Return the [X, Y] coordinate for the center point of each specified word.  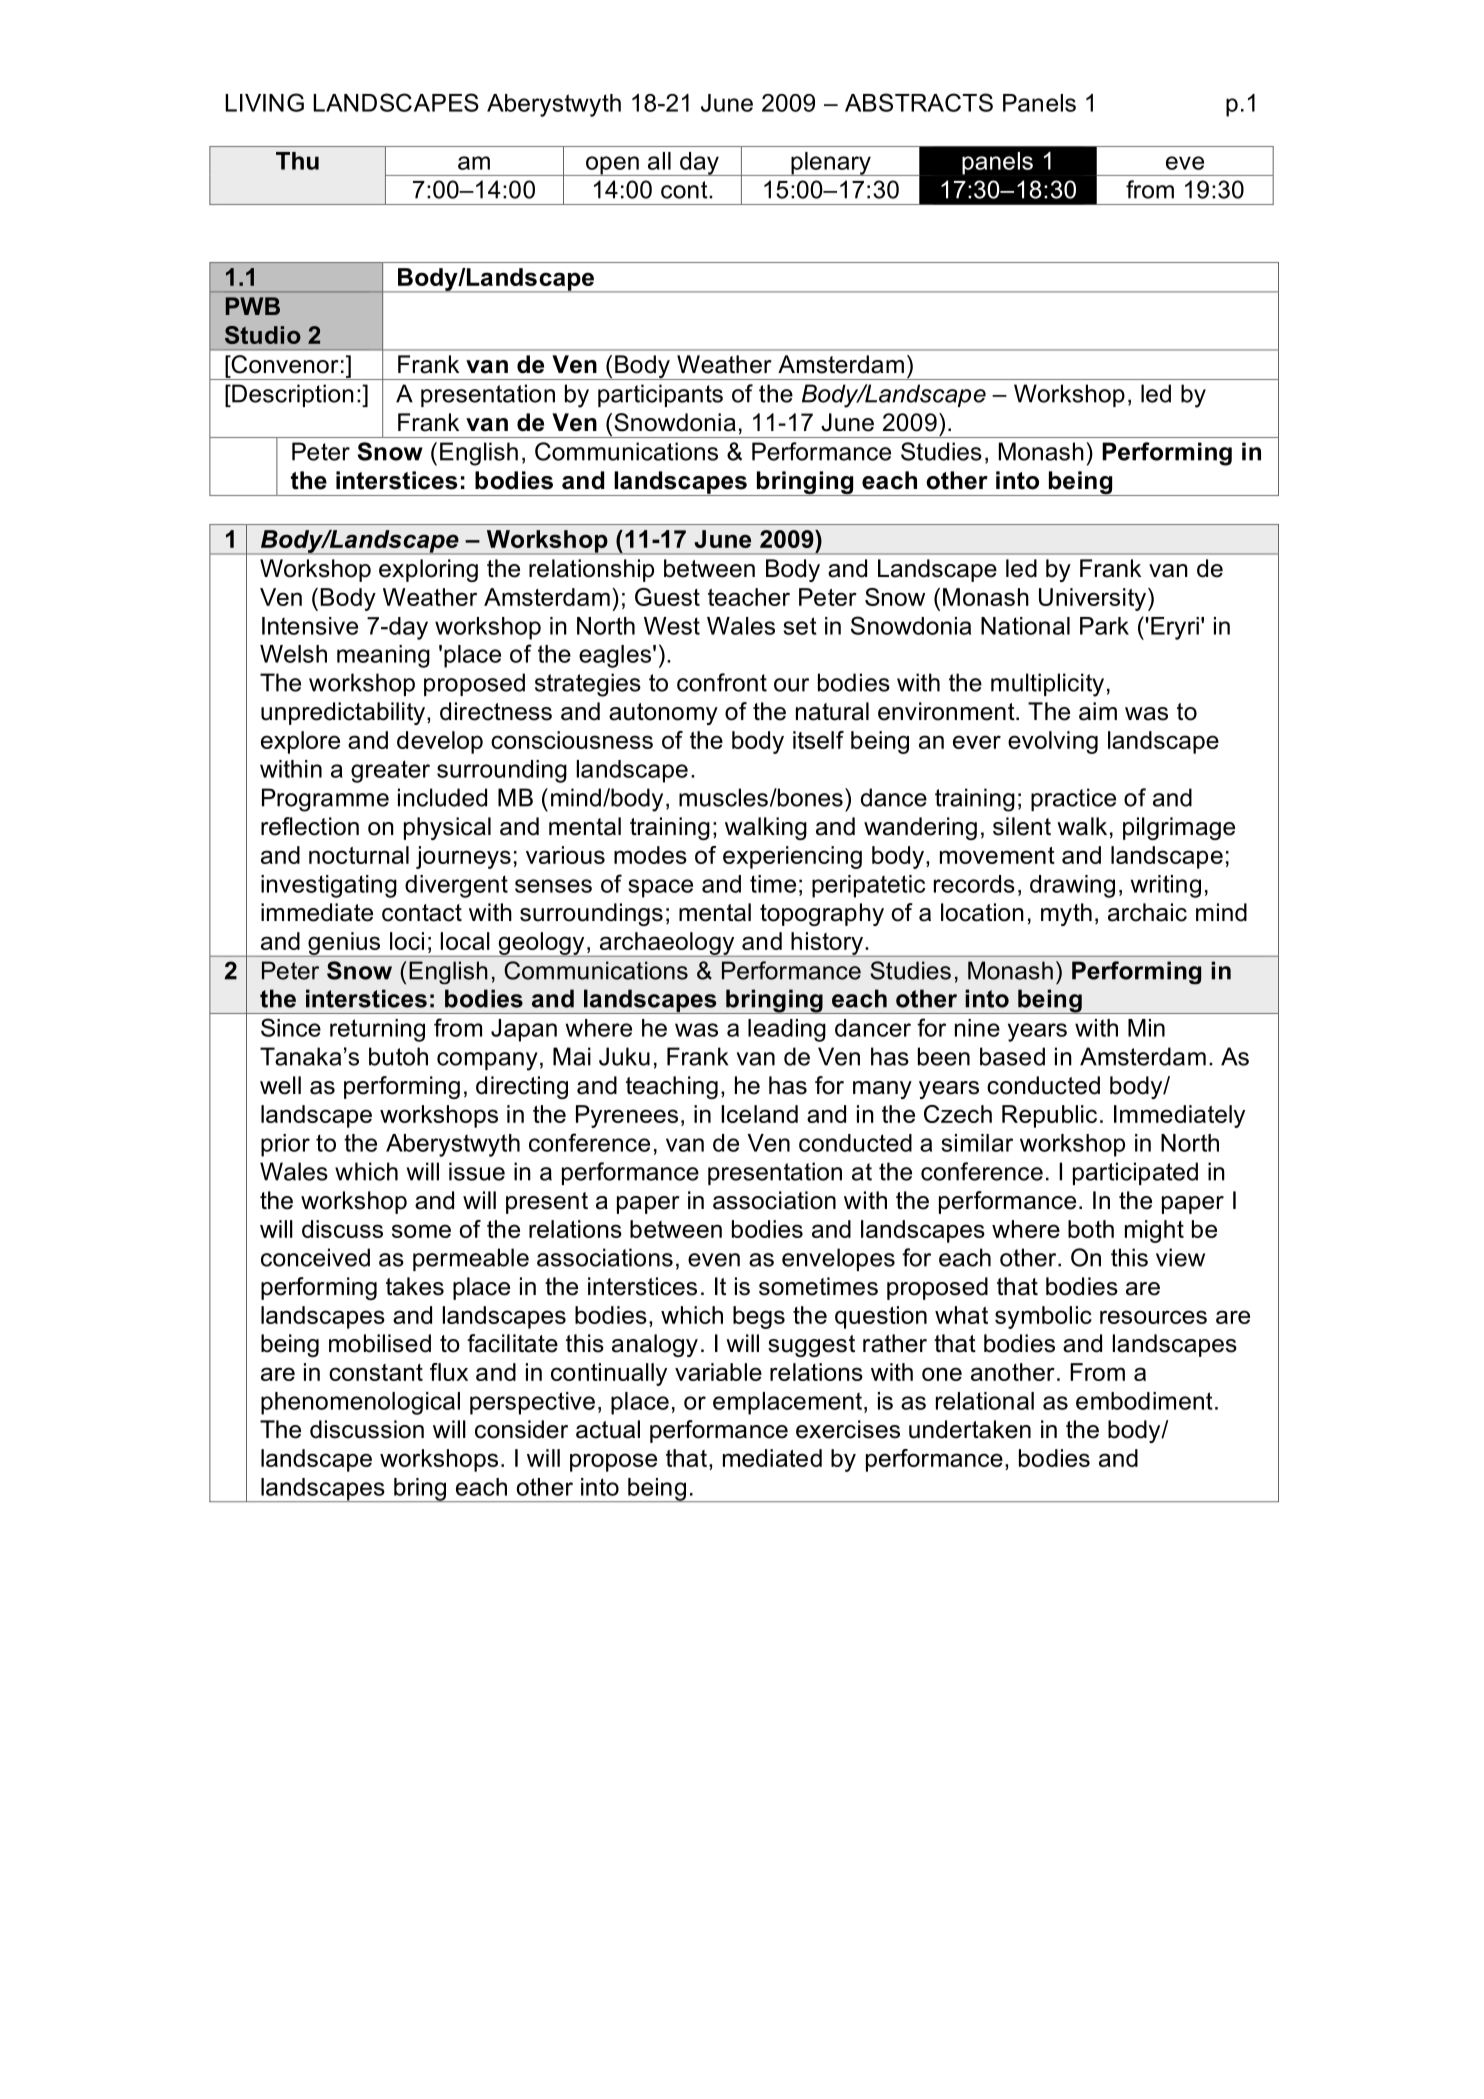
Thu [297, 161]
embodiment [1144, 1401]
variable [718, 1372]
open [612, 166]
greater [390, 771]
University [1094, 599]
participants [660, 395]
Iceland [759, 1114]
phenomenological [360, 1403]
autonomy [663, 714]
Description [292, 395]
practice [1073, 799]
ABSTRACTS [919, 102]
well [280, 1085]
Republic [1049, 1116]
